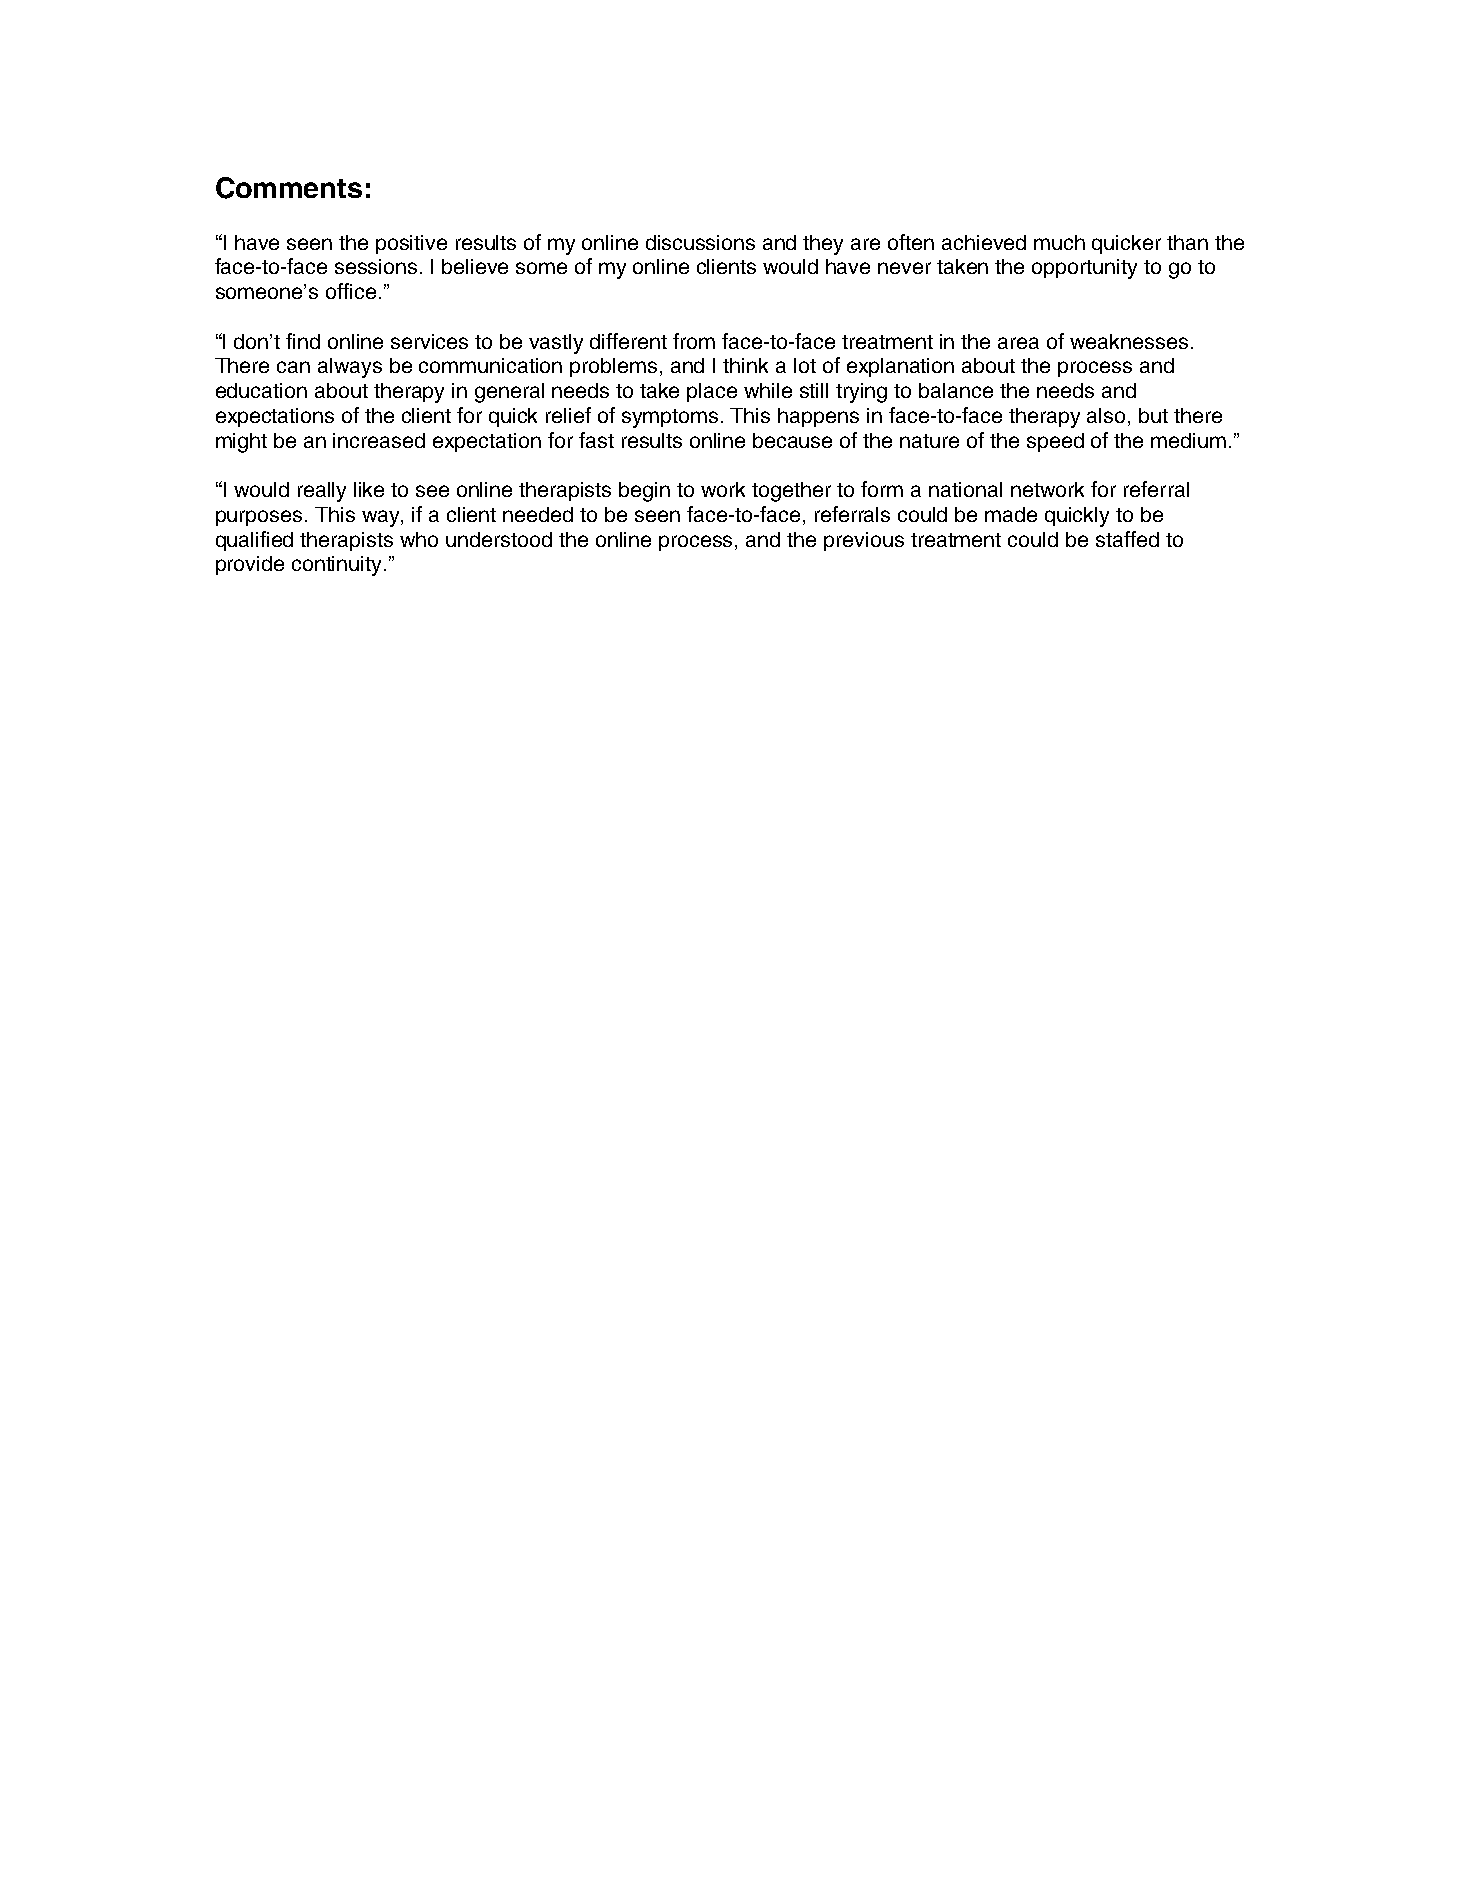 The width and height of the page is (1462, 1892). What do you see at coordinates (864, 541) in the page?
I see `previous` at bounding box center [864, 541].
